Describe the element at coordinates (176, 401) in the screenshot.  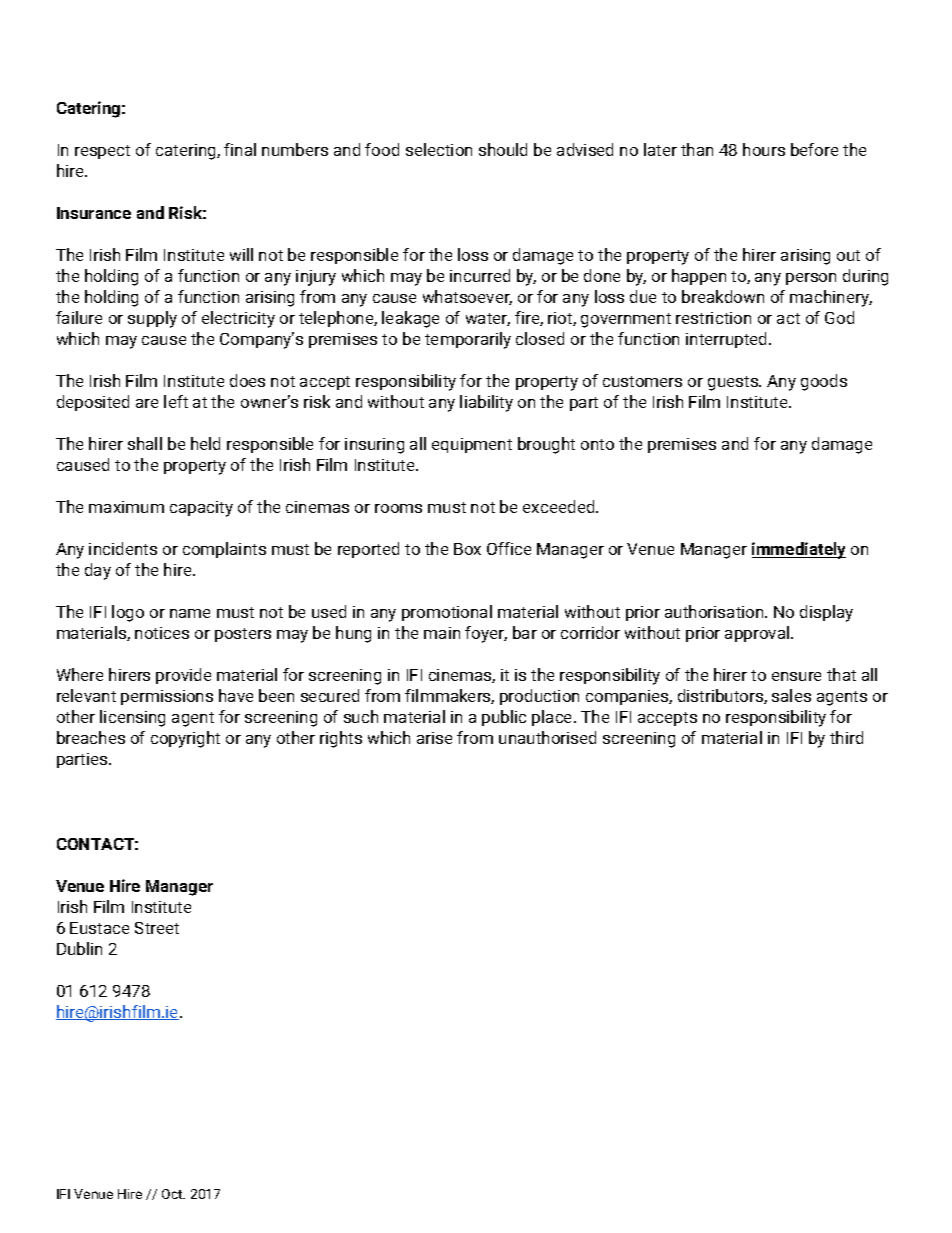
I see `left` at that location.
